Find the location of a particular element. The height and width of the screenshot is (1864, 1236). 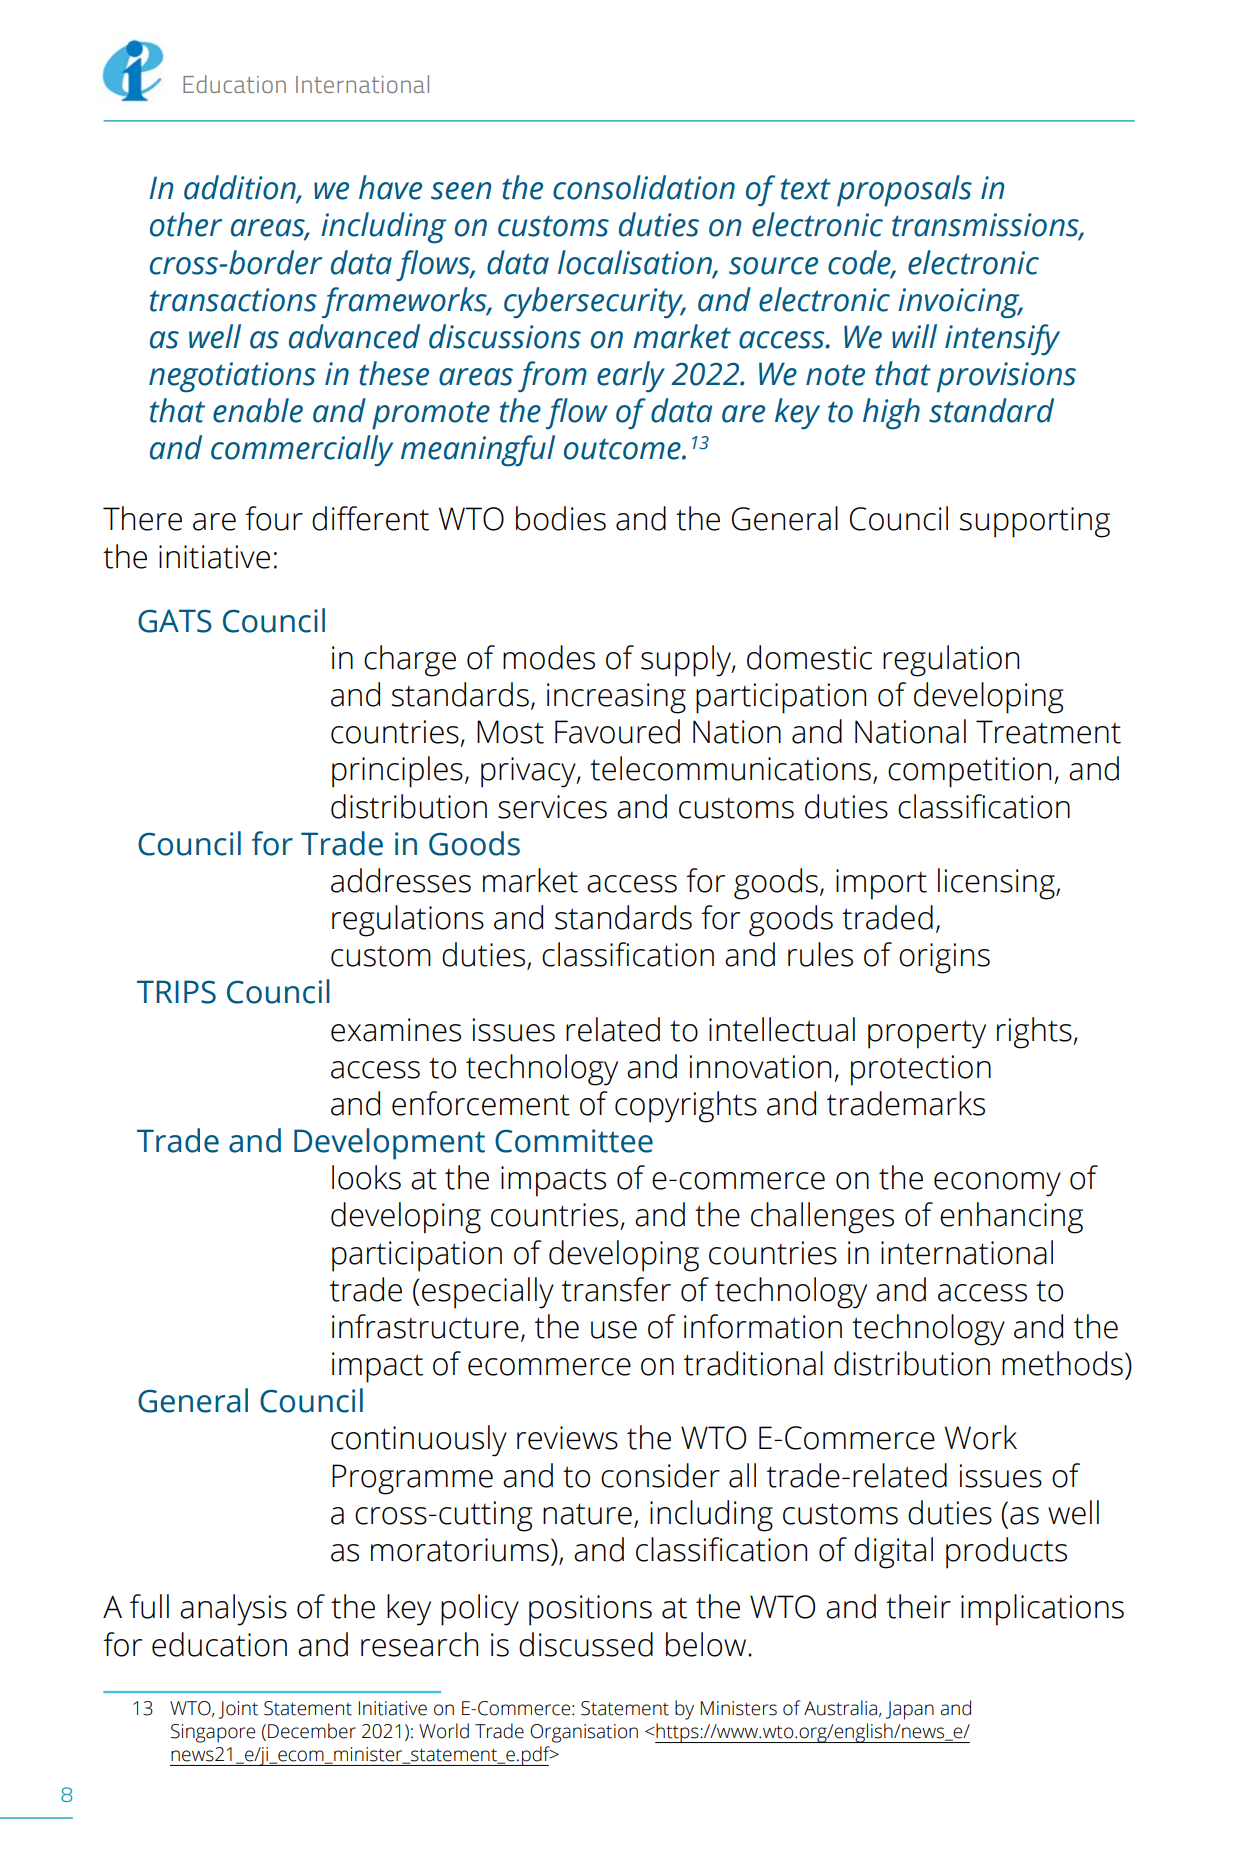

origins is located at coordinates (944, 958).
